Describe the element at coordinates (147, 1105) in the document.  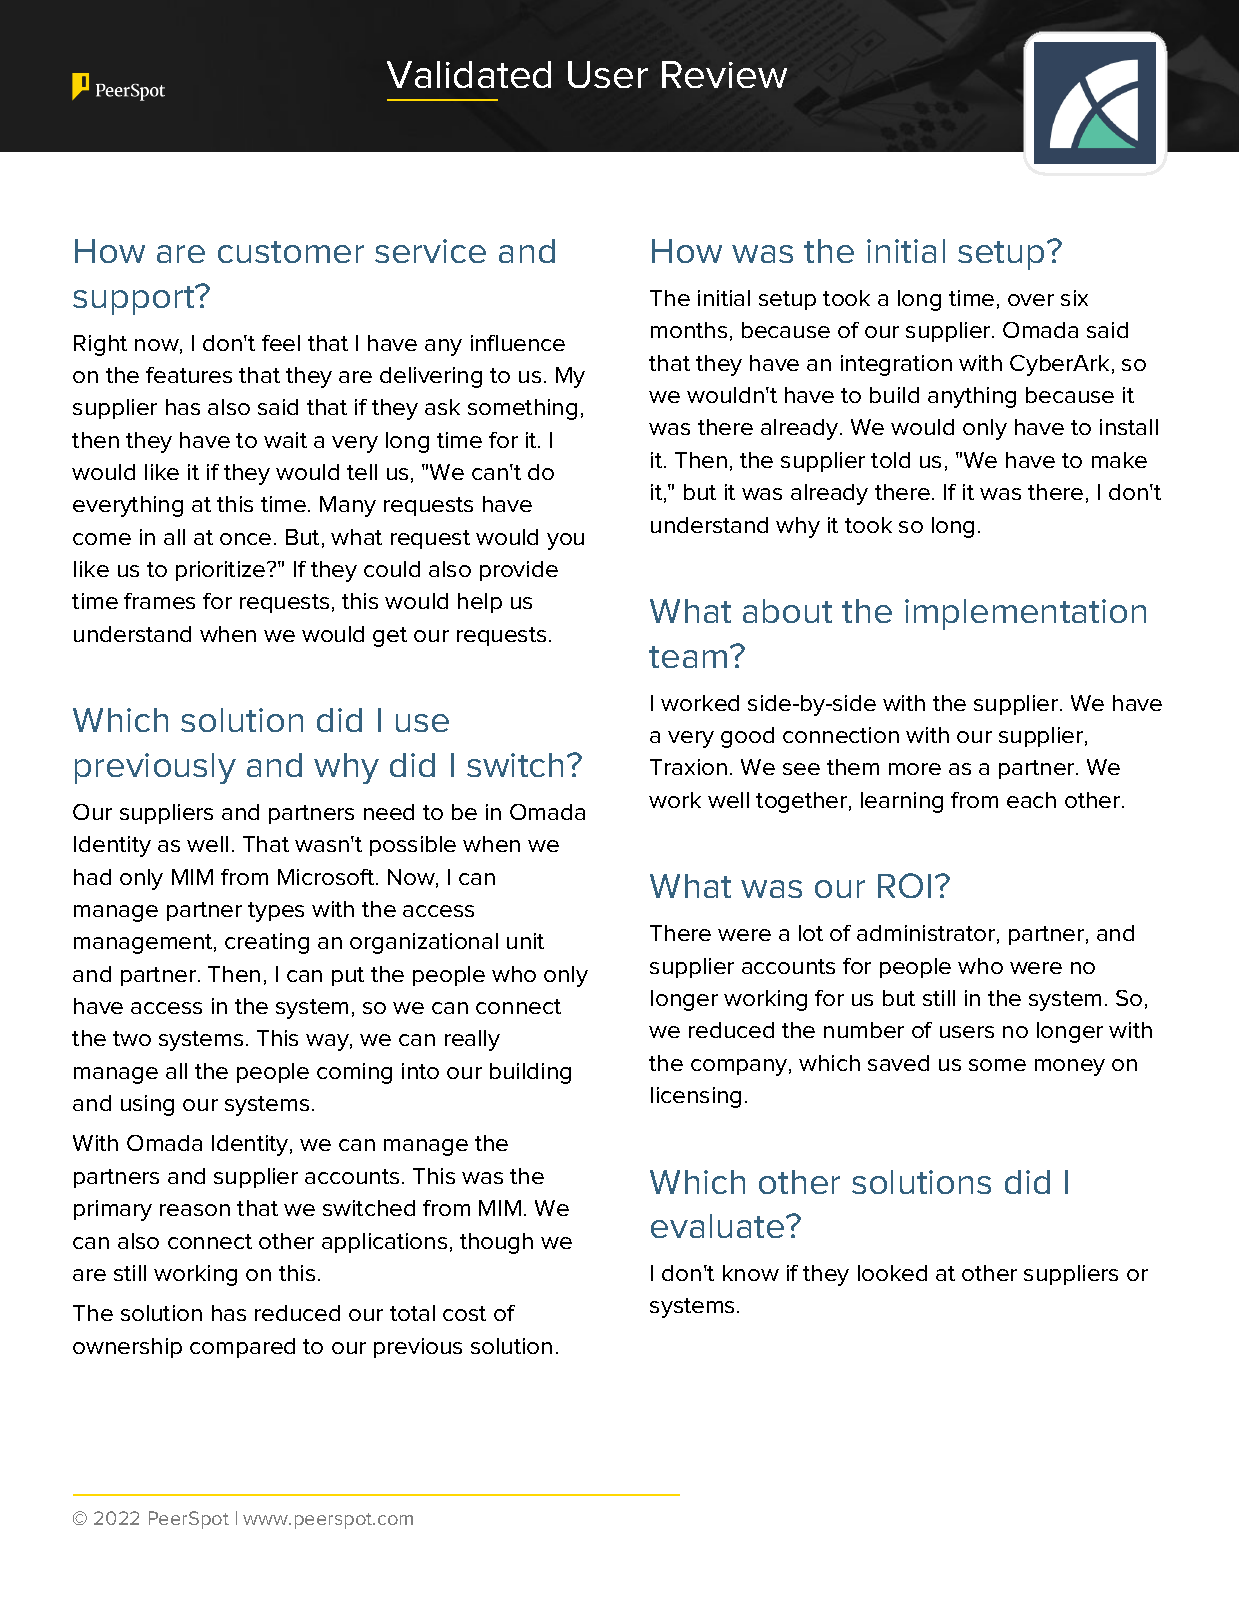
I see `using` at that location.
